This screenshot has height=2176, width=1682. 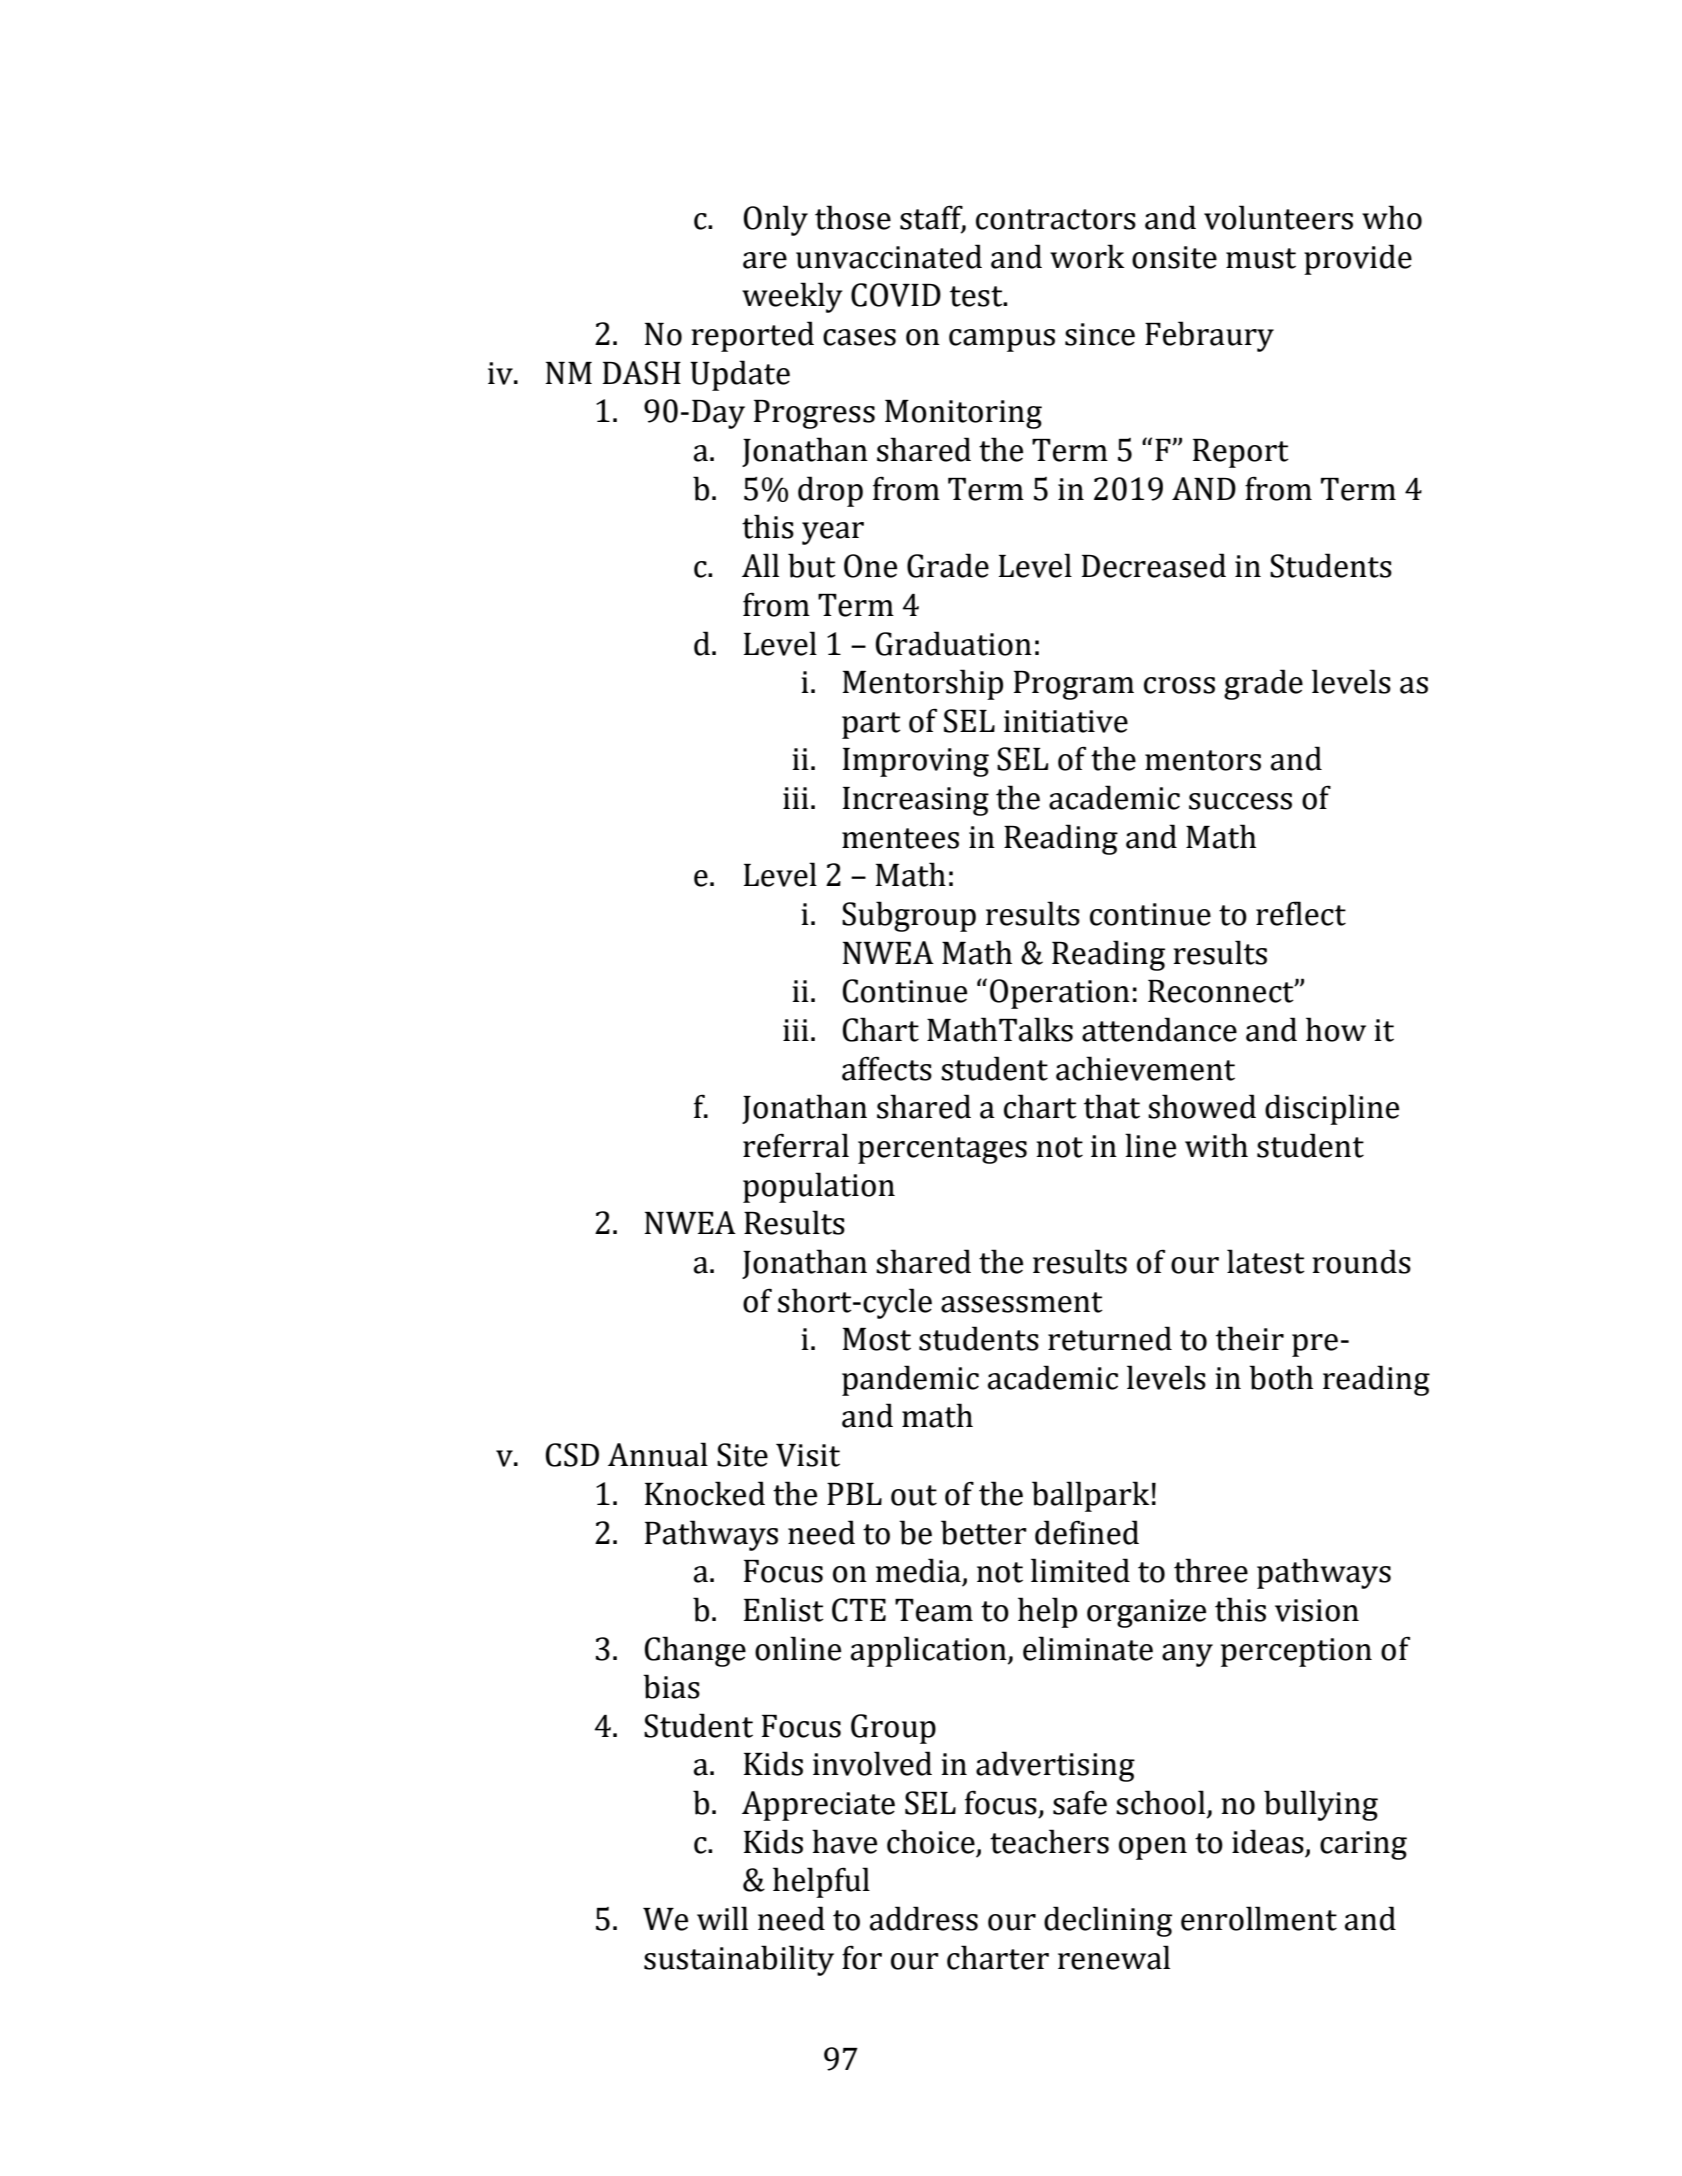 What do you see at coordinates (1216, 1145) in the screenshot?
I see `with` at bounding box center [1216, 1145].
